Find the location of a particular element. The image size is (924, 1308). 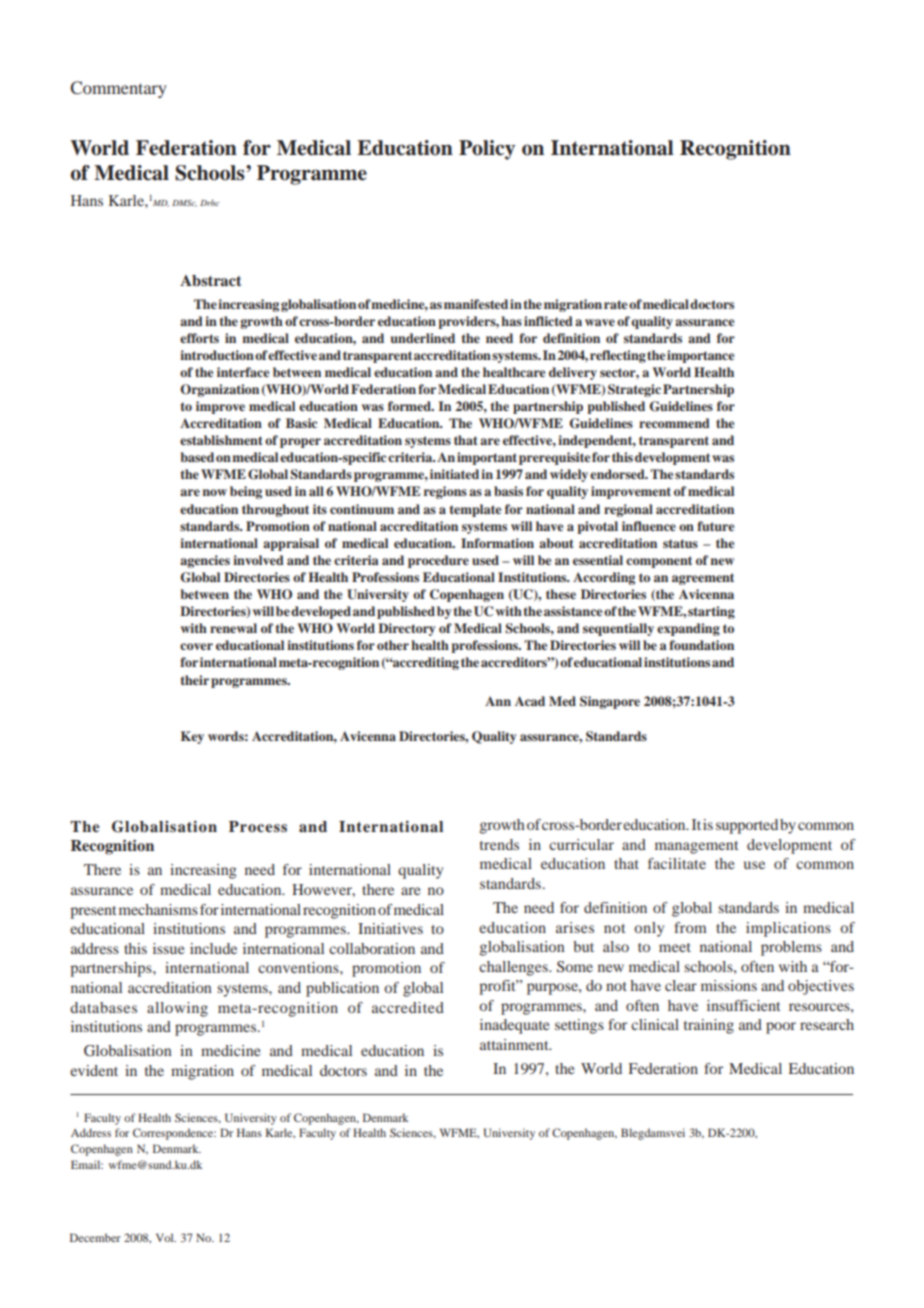

their is located at coordinates (194, 680).
